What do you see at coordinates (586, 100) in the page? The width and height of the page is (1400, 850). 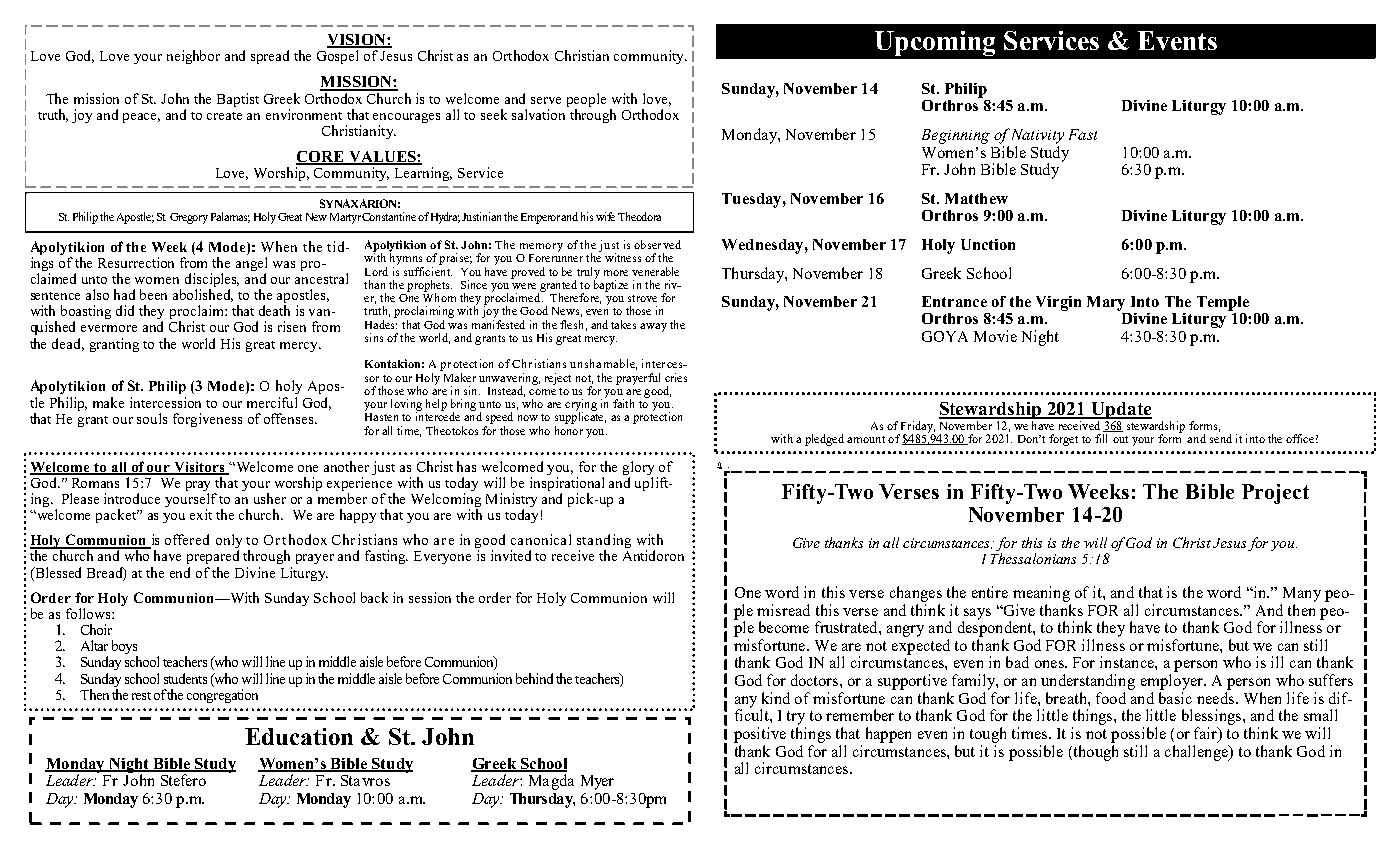 I see `people` at bounding box center [586, 100].
